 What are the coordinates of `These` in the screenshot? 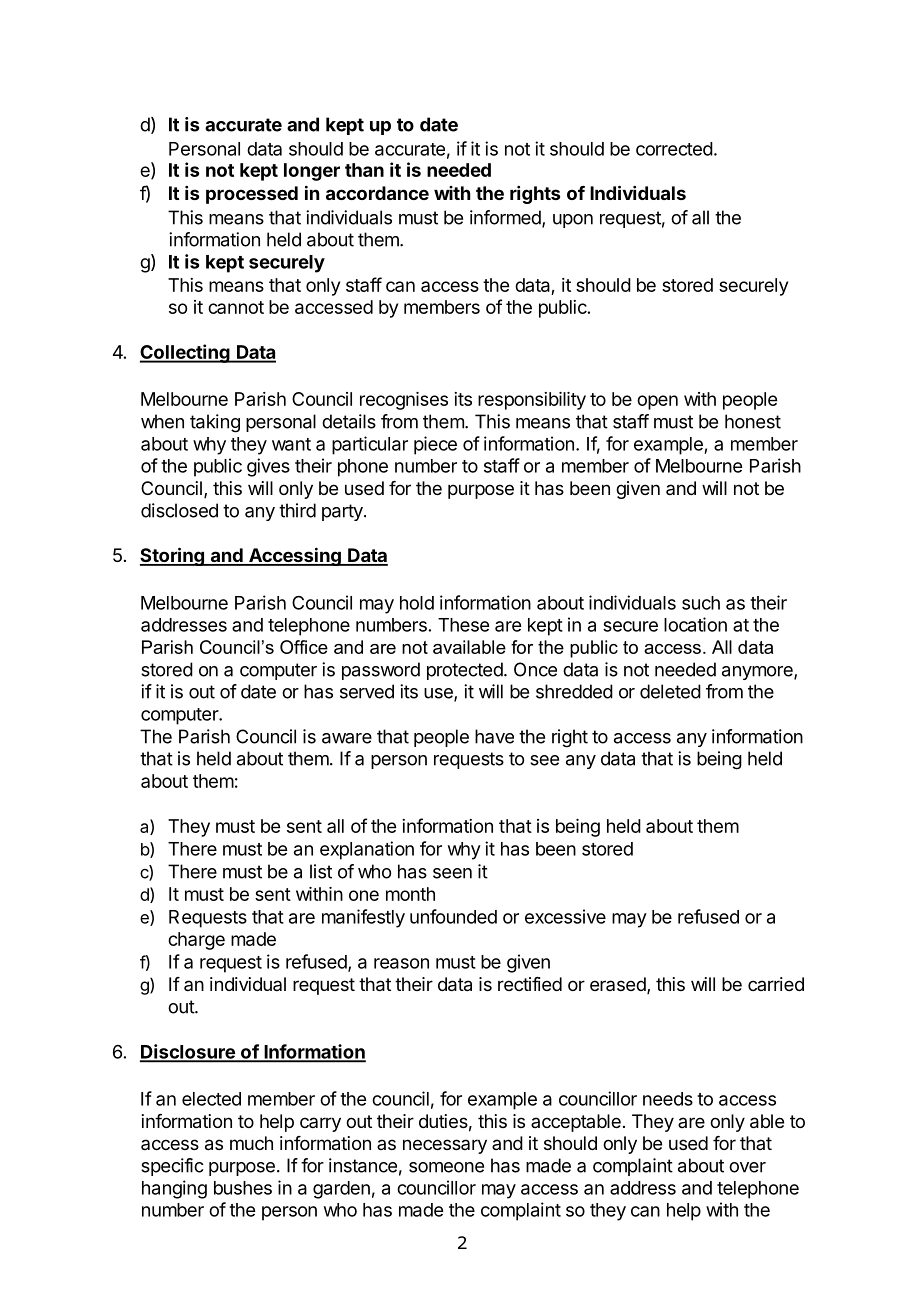 It's located at (463, 625).
